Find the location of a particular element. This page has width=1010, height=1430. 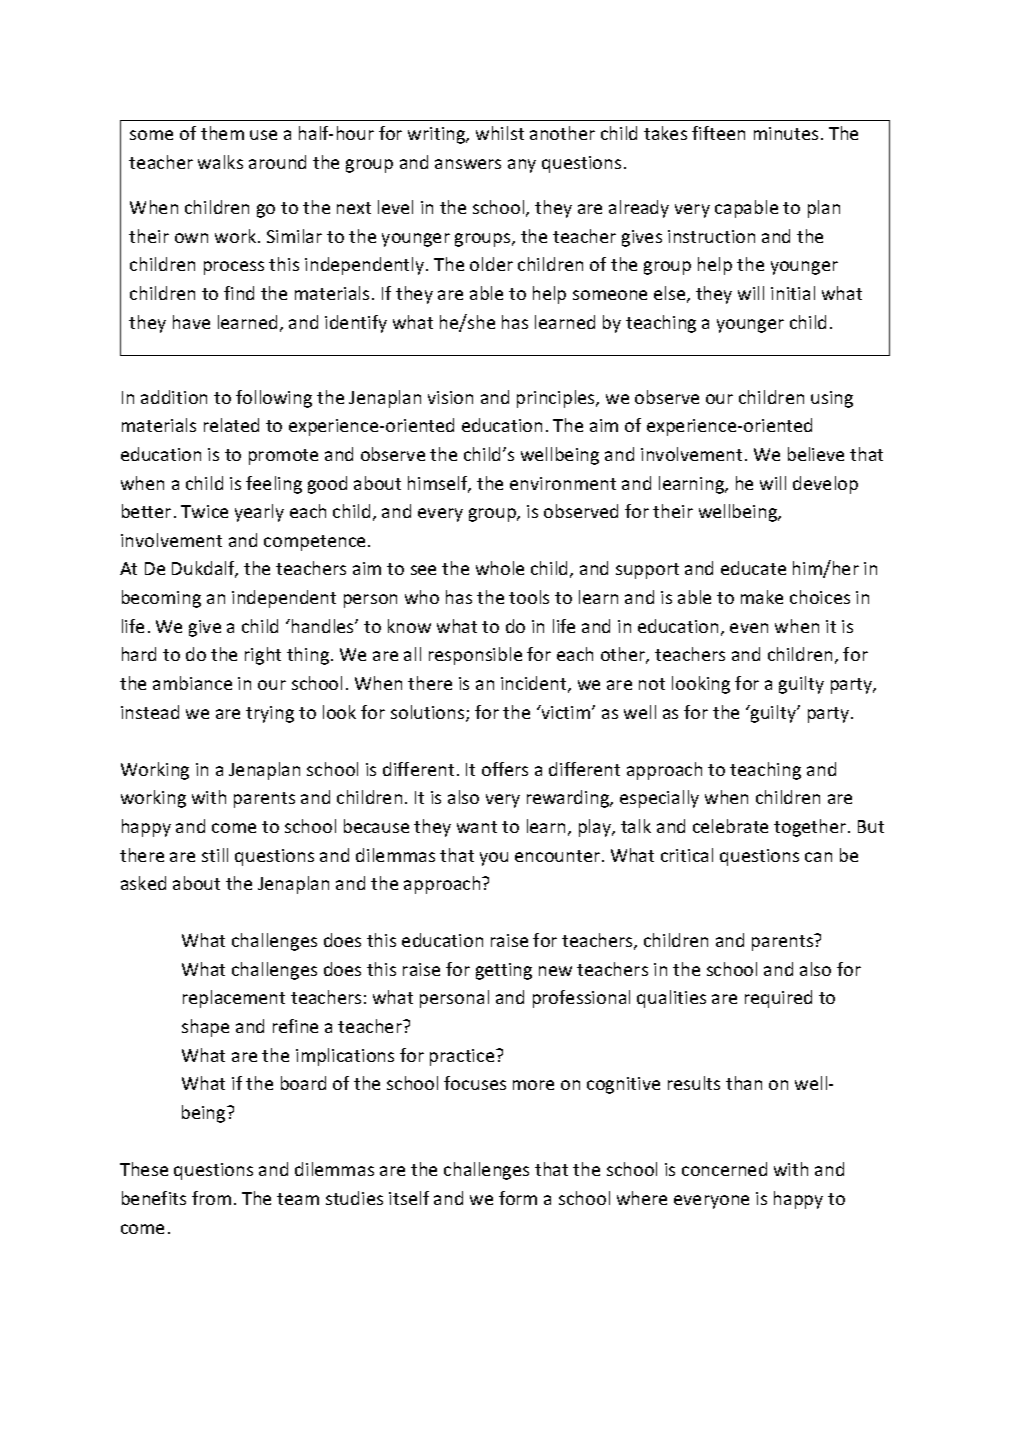

related is located at coordinates (231, 425).
